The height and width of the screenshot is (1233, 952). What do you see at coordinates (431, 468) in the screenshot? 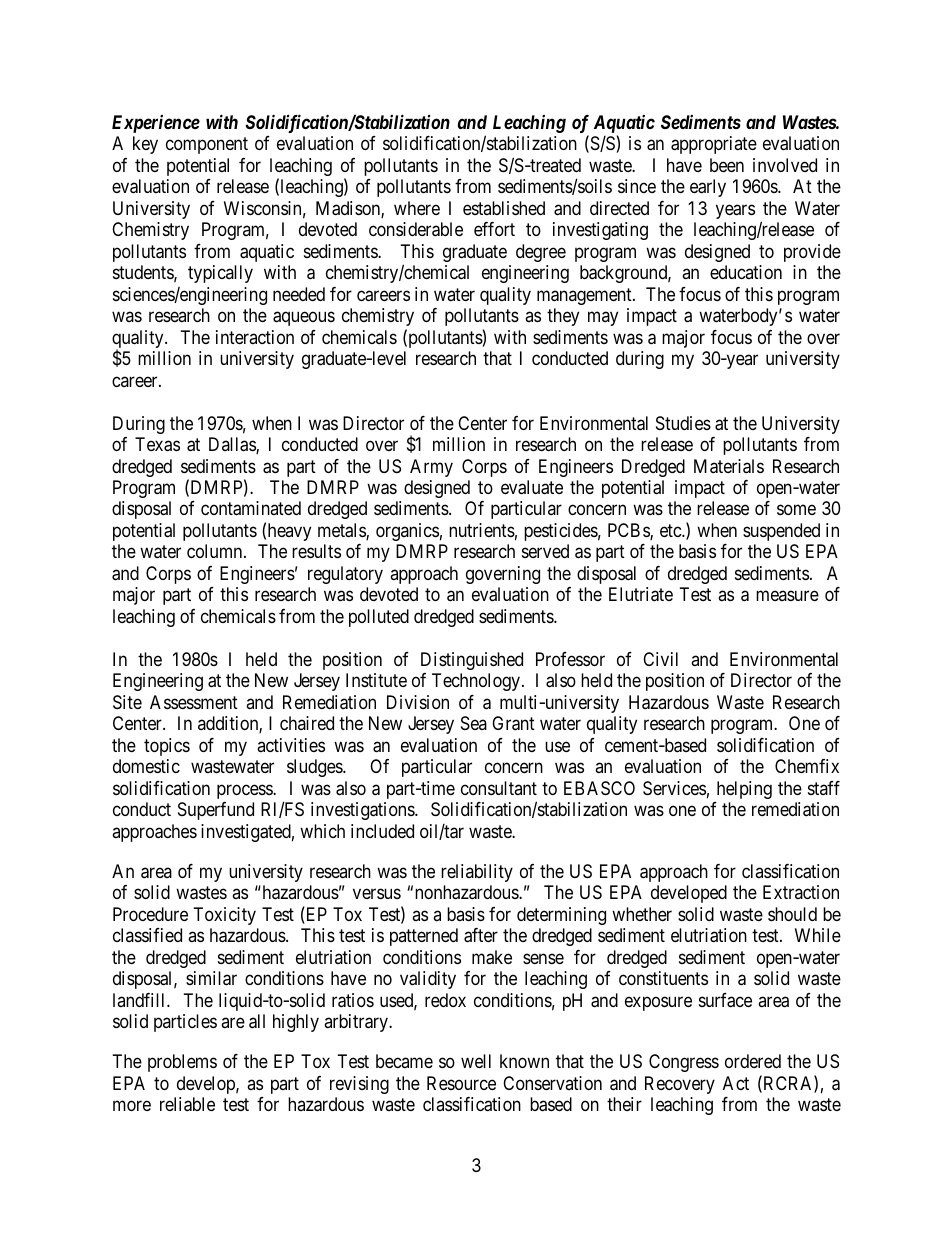
I see `Army` at bounding box center [431, 468].
